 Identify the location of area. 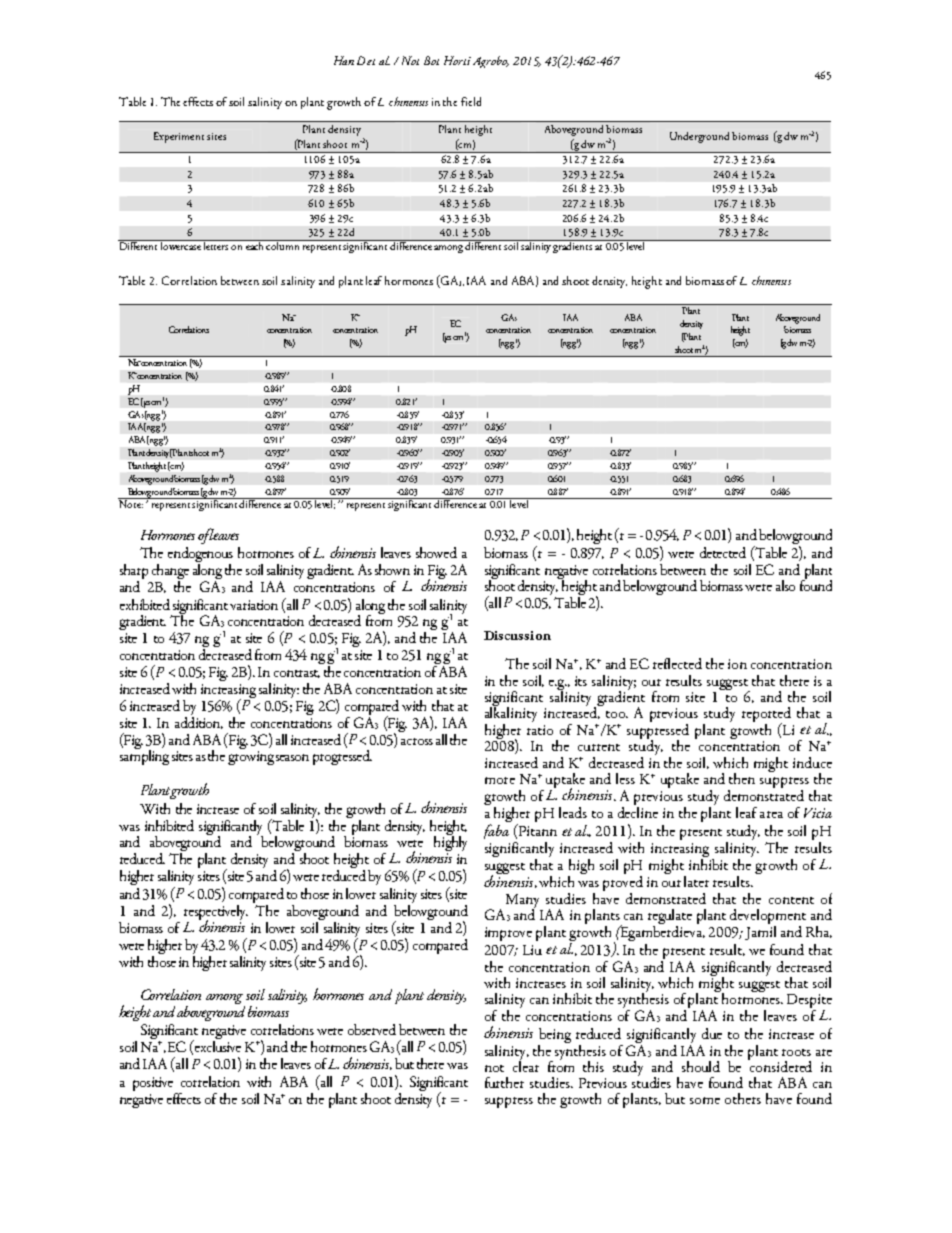
(771, 814).
